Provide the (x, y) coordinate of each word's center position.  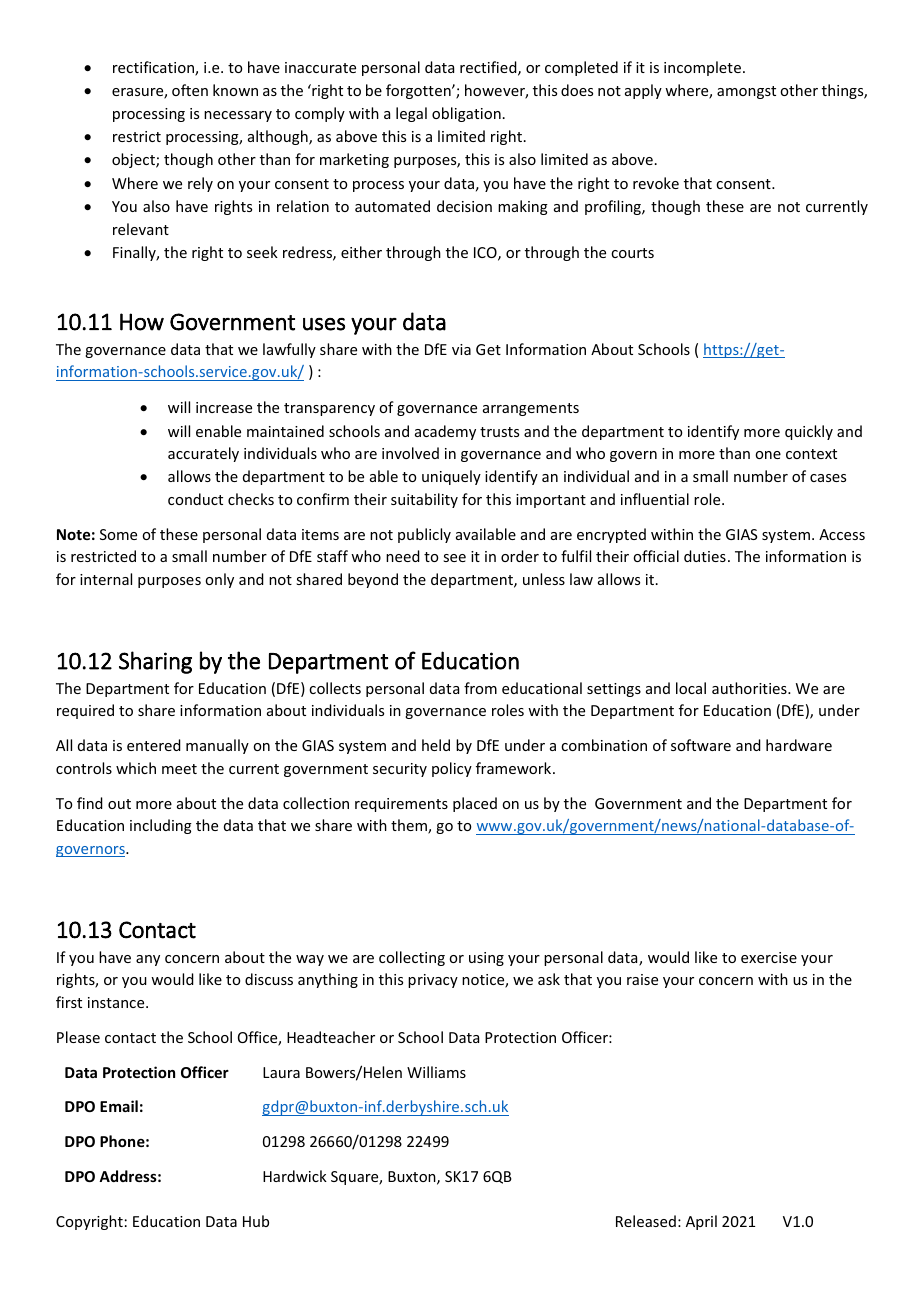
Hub (256, 1221)
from (480, 688)
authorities (750, 688)
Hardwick (295, 1176)
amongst (746, 92)
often (190, 90)
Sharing (155, 662)
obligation (466, 114)
